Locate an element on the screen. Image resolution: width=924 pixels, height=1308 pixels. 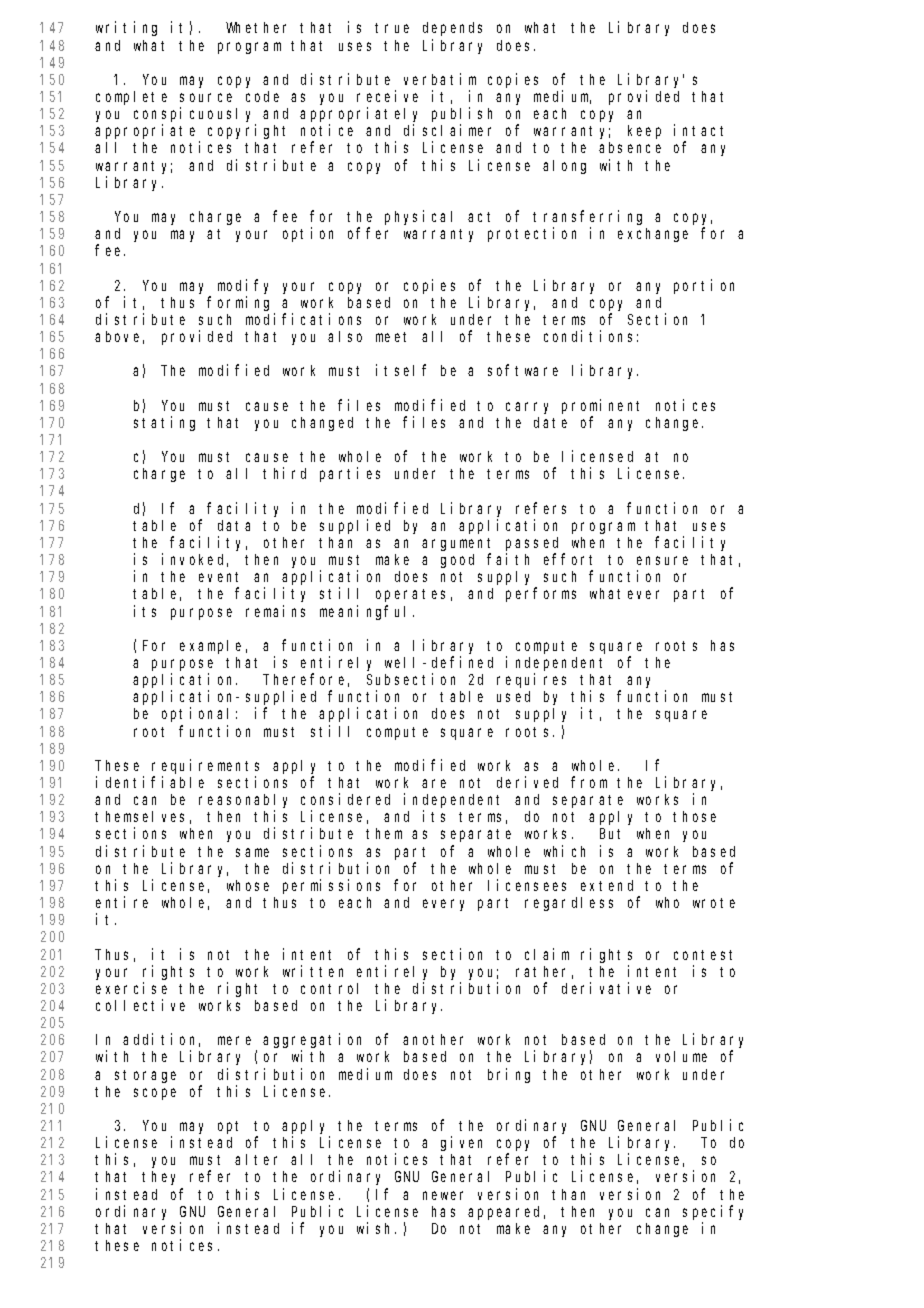
conspicuously is located at coordinates (195, 116).
